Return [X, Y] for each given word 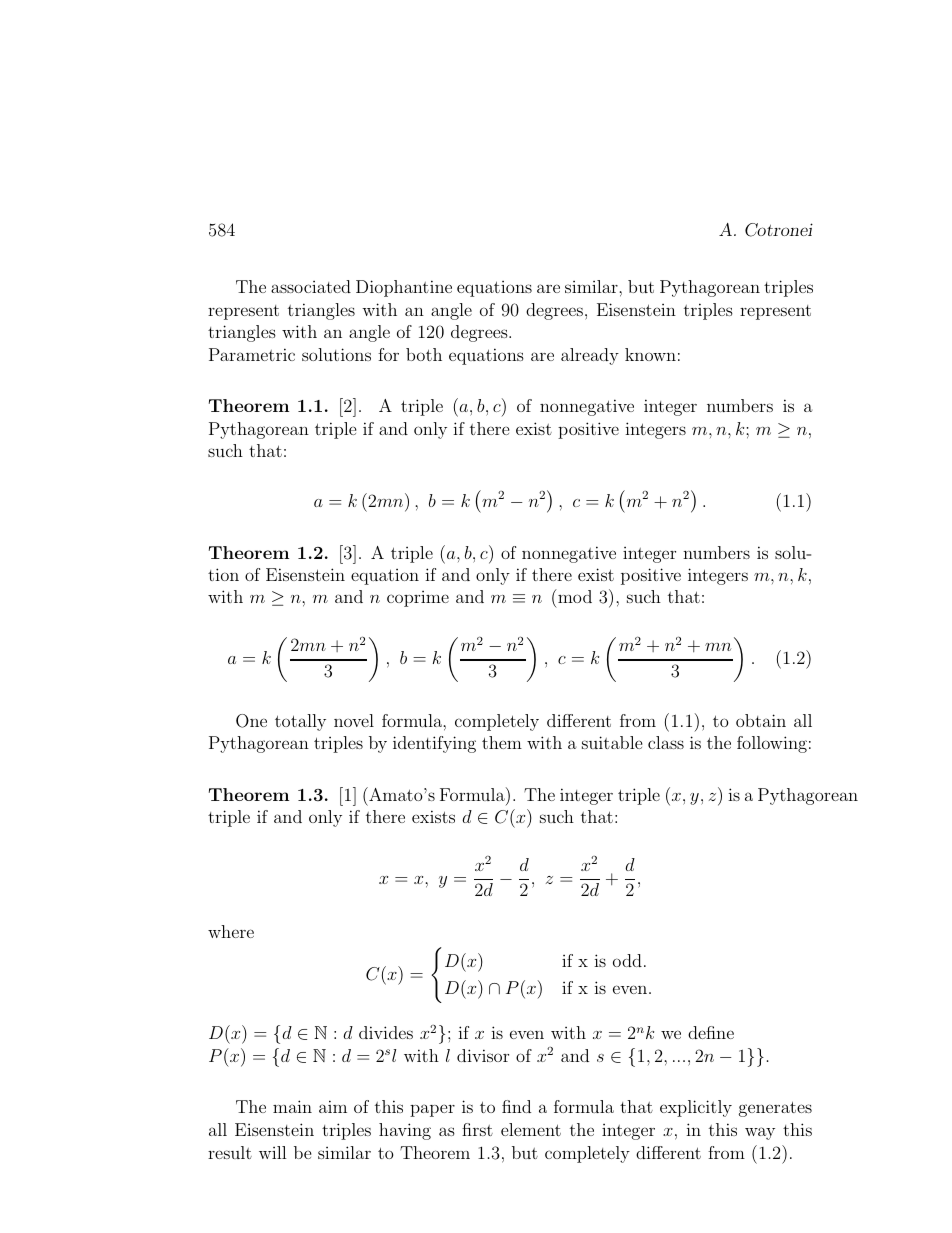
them [502, 742]
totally [300, 722]
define [711, 1032]
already [590, 356]
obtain [761, 720]
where [231, 931]
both [424, 354]
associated [311, 286]
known [650, 354]
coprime [418, 599]
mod [574, 596]
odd [627, 960]
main [292, 1106]
